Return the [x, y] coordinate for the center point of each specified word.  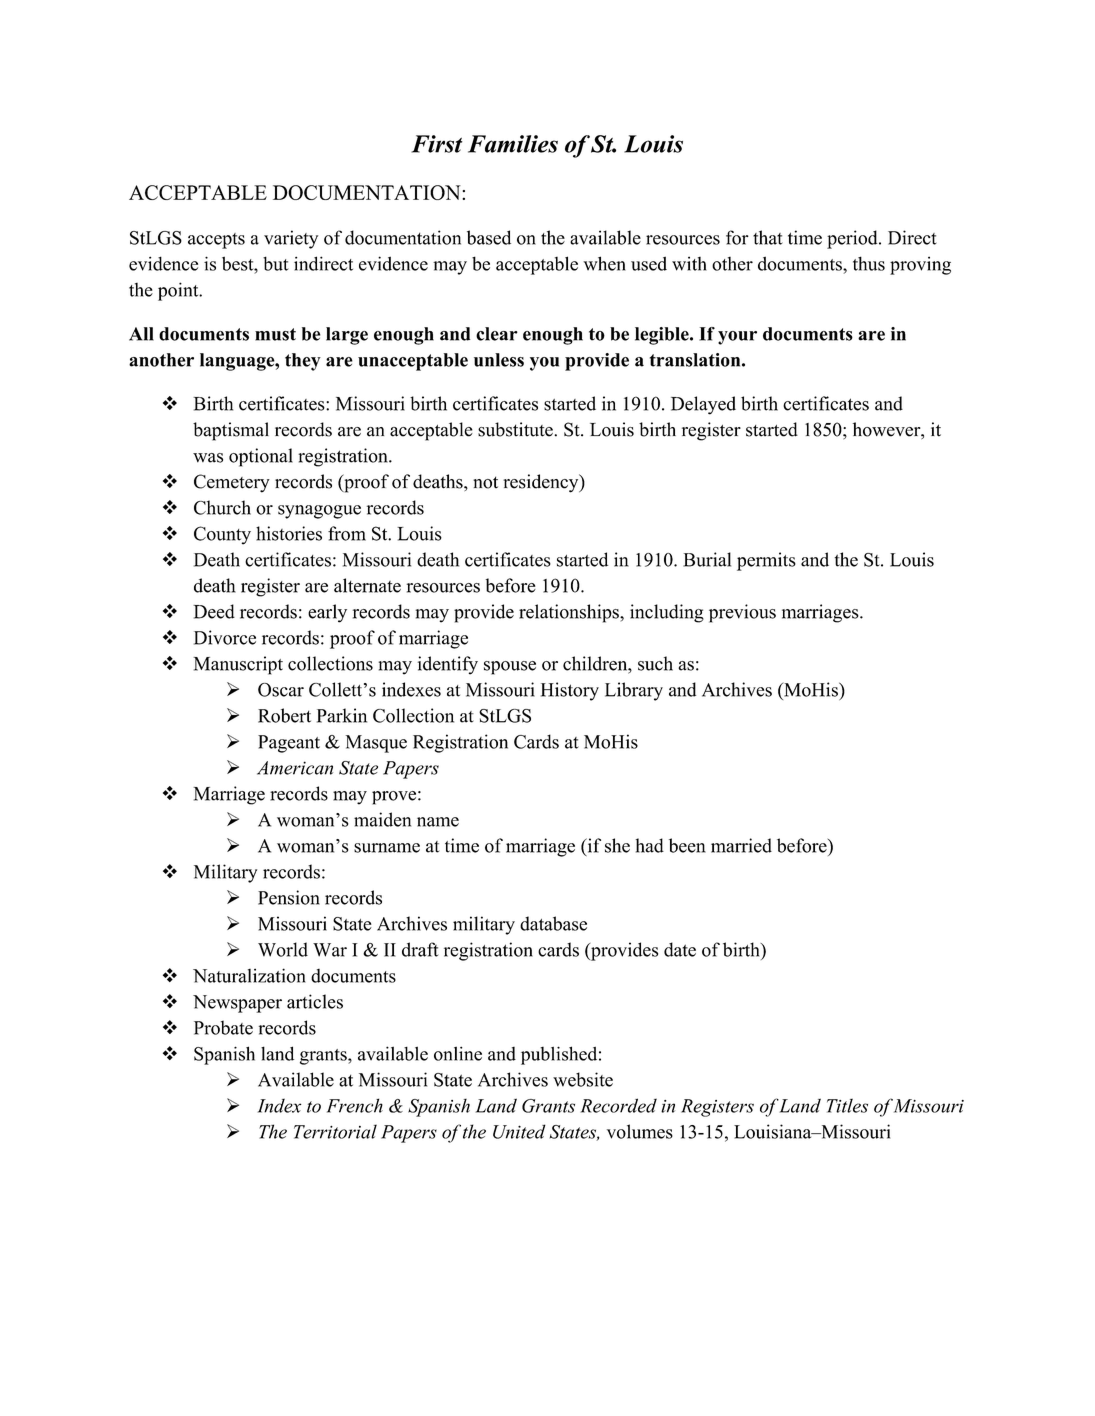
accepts [216, 241]
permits [766, 561]
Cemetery [232, 483]
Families [513, 144]
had [650, 845]
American [295, 768]
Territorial [335, 1131]
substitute [516, 429]
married [741, 845]
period [853, 239]
